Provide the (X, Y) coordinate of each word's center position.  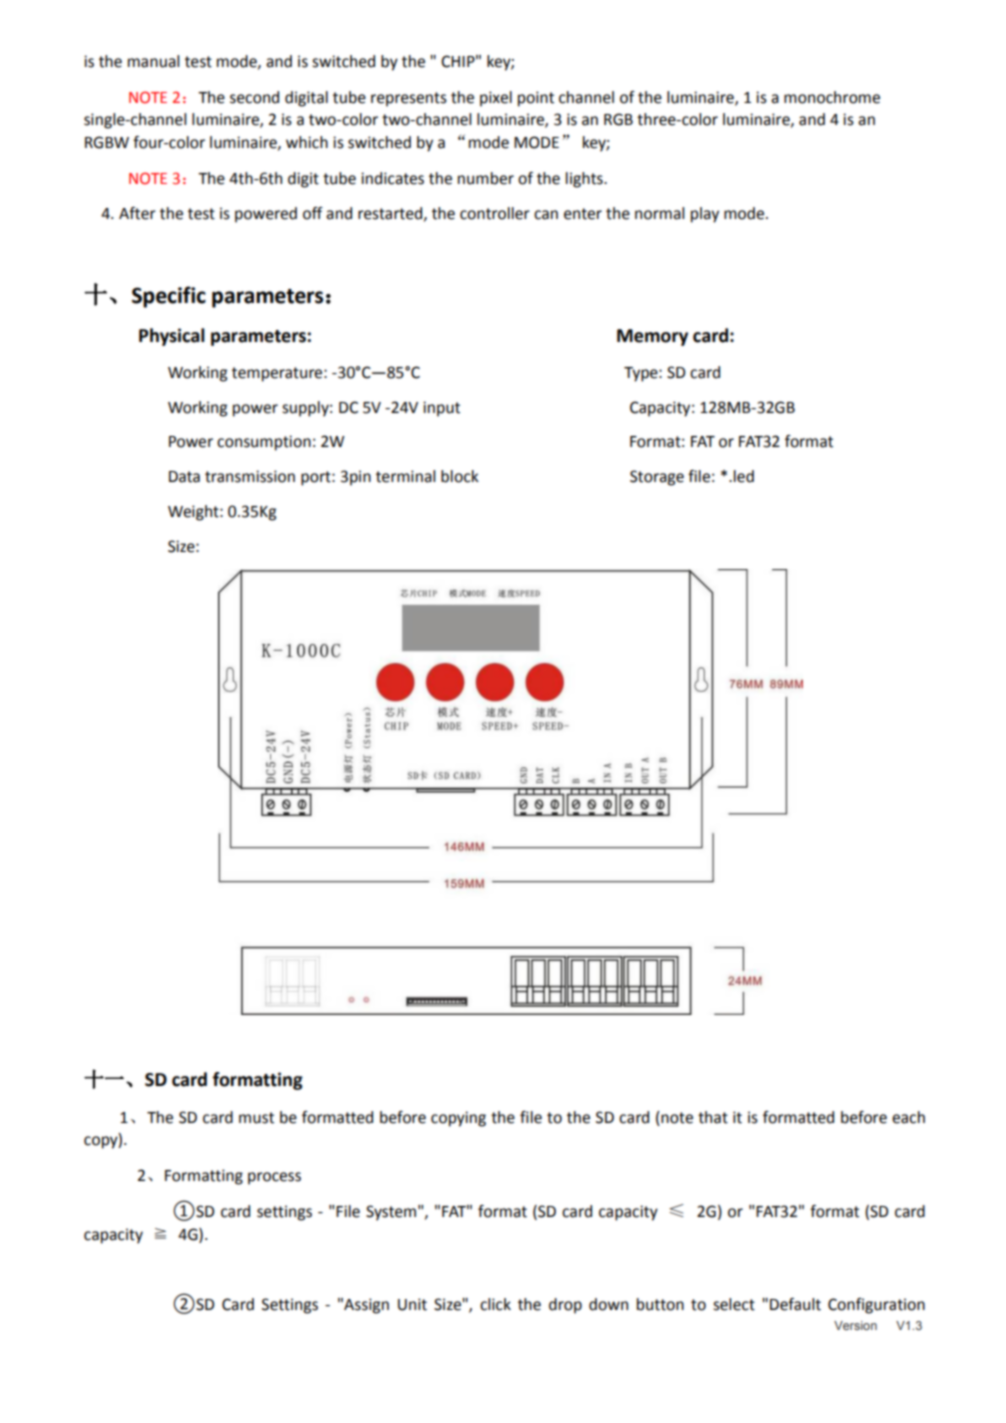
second (254, 97)
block (460, 476)
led (744, 476)
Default (795, 1304)
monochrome (832, 97)
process (274, 1178)
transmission (250, 476)
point (536, 99)
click (495, 1304)
